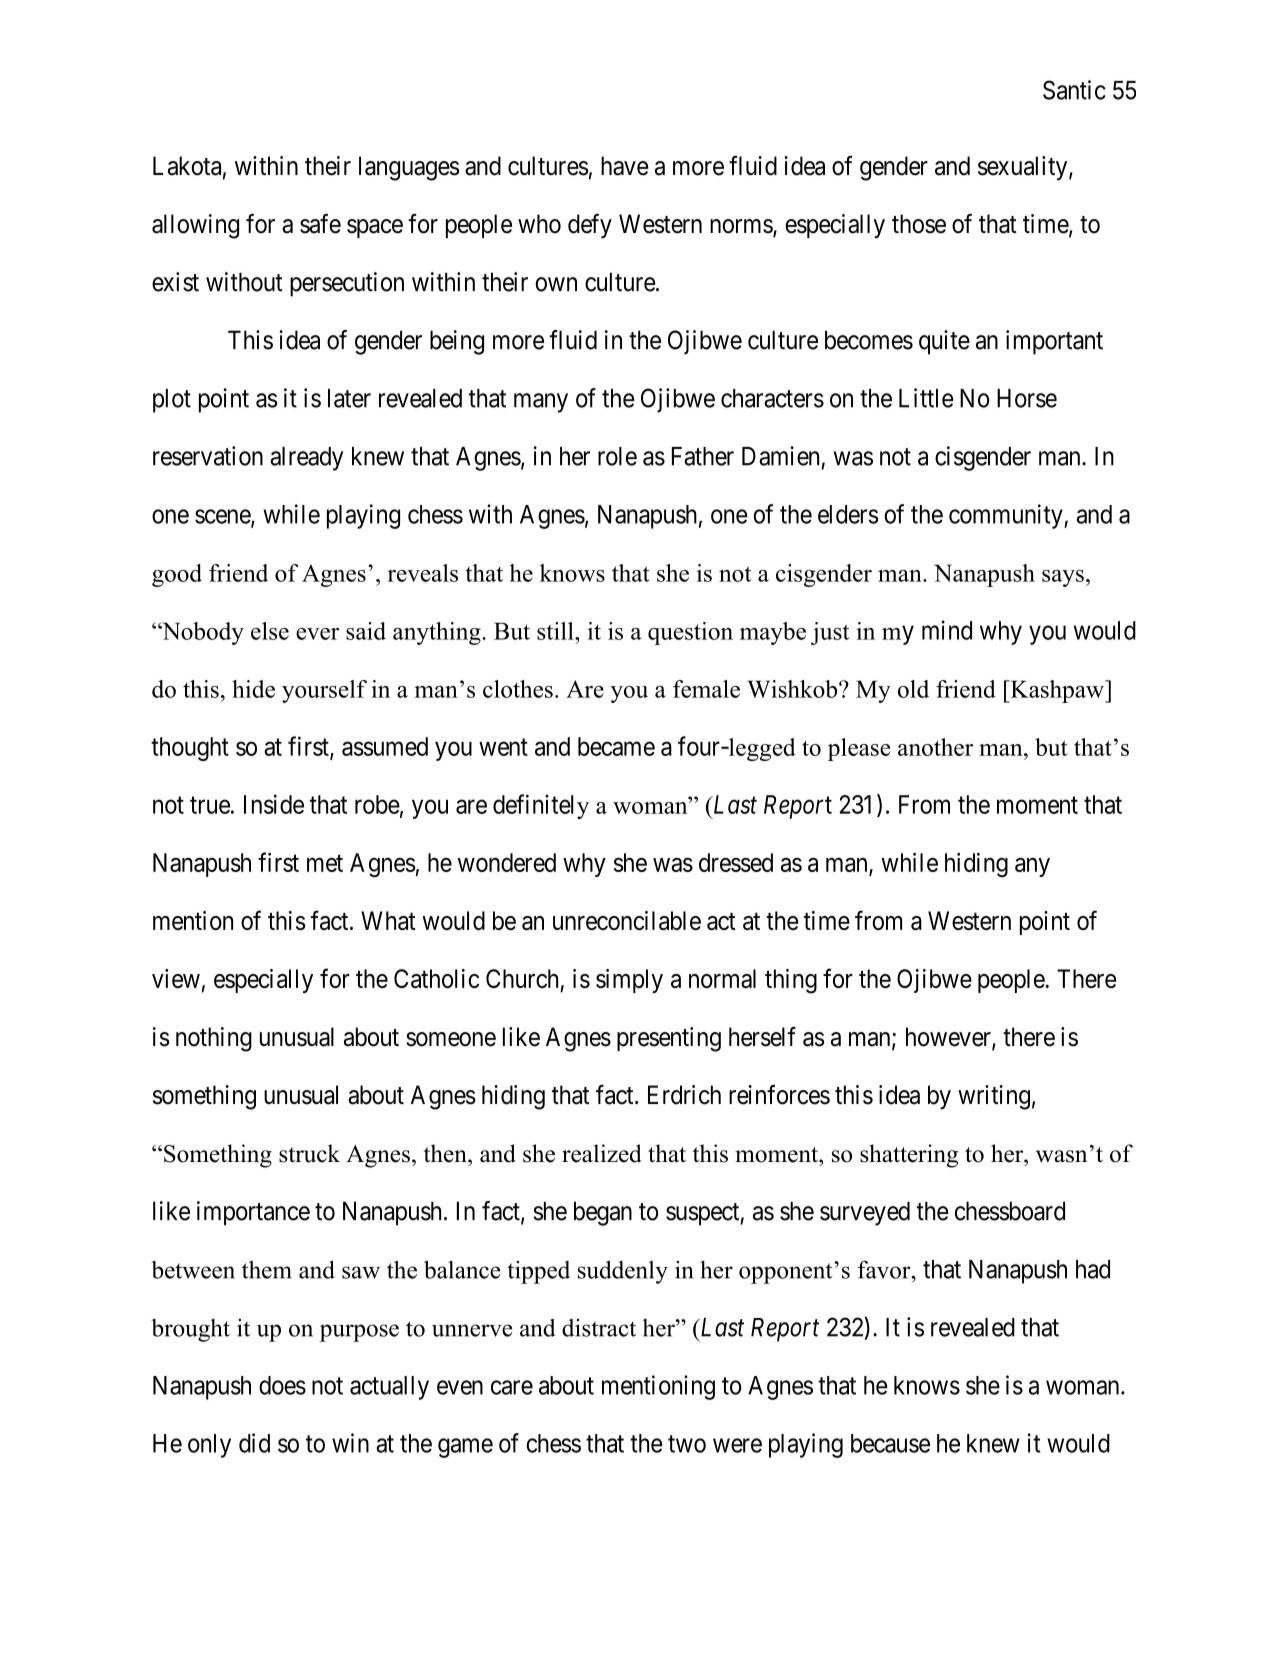 The image size is (1287, 1666). I want to click on another, so click(935, 747).
